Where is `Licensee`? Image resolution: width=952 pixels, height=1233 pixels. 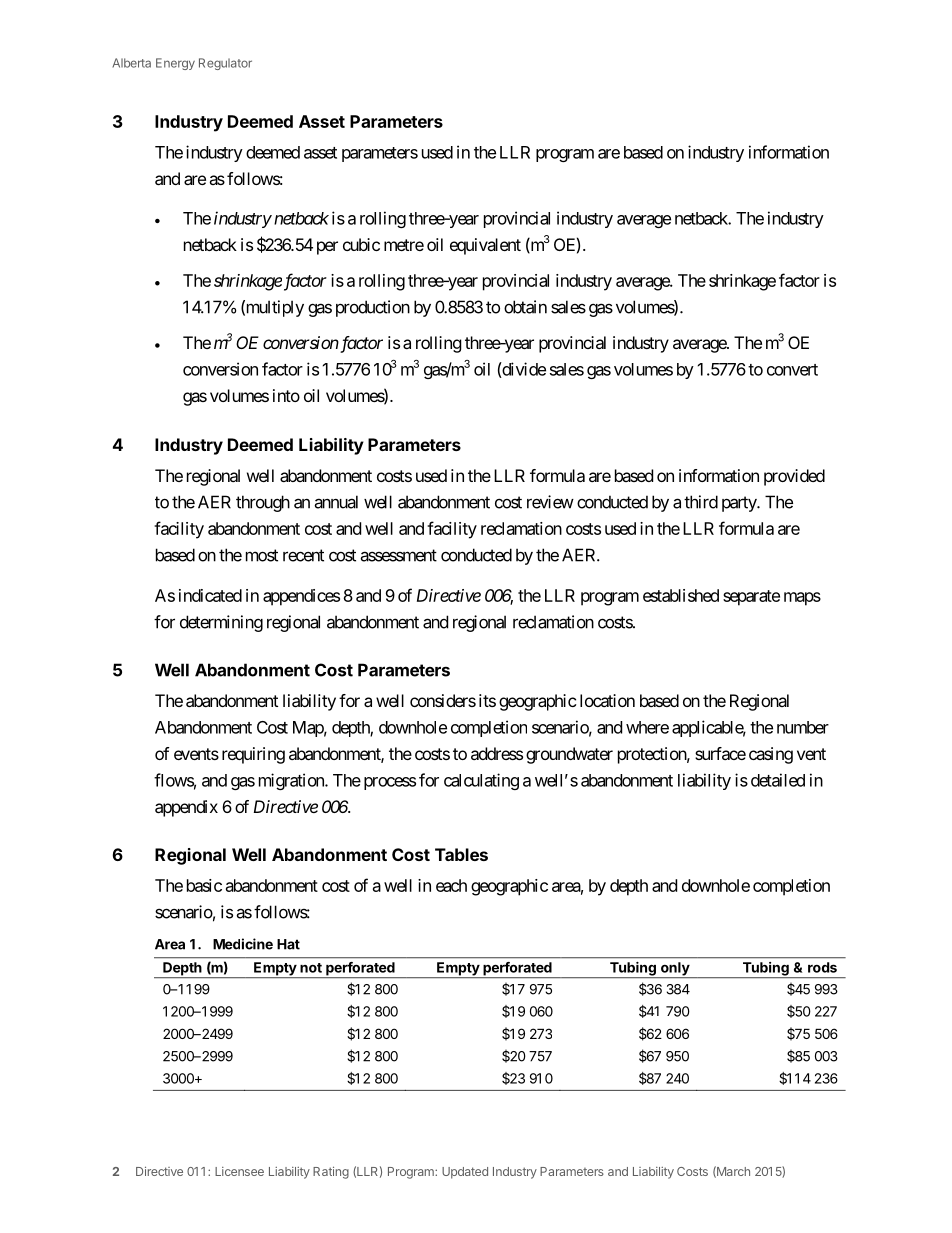
Licensee is located at coordinates (239, 1171).
